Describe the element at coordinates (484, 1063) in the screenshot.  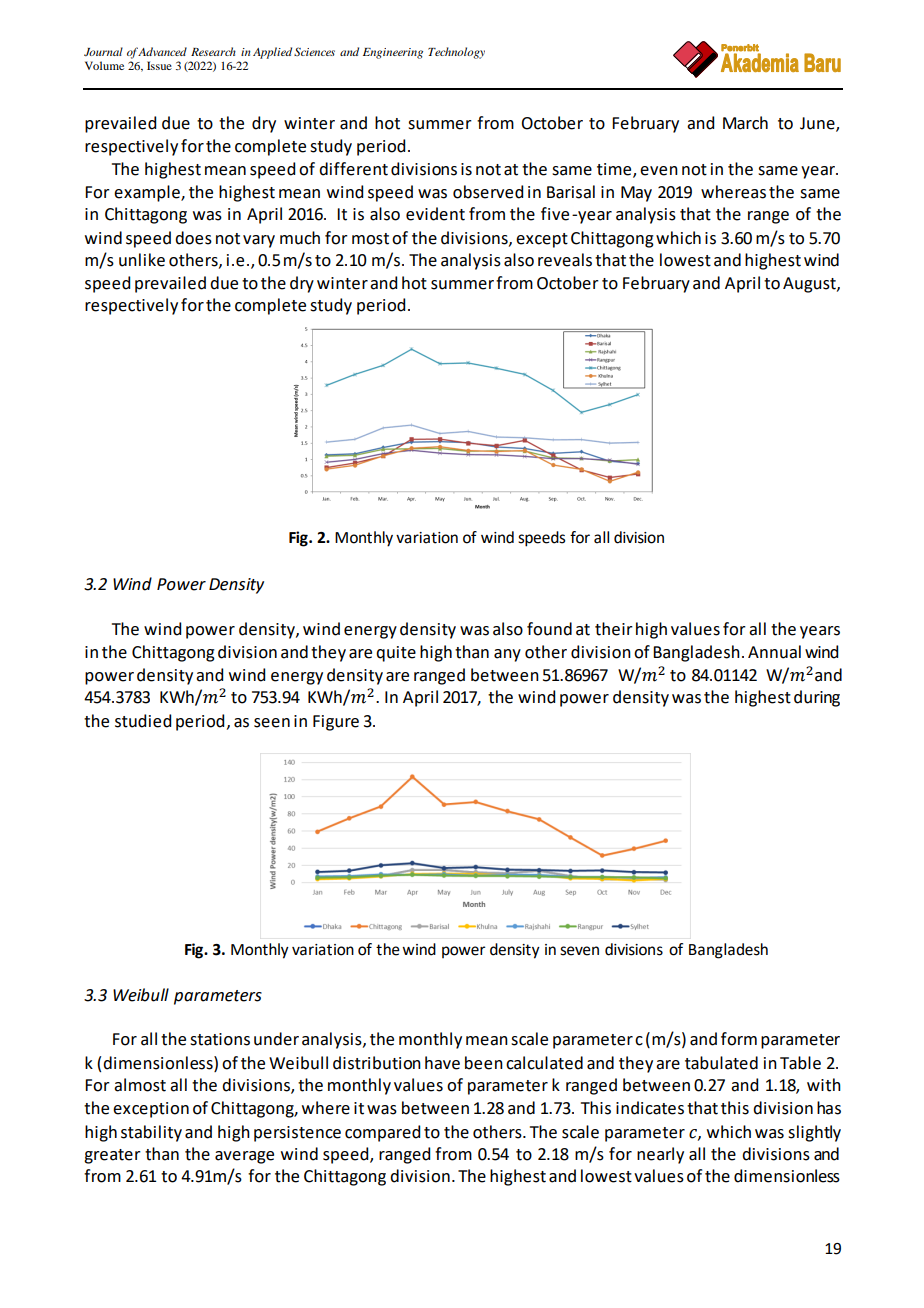
I see `been` at that location.
